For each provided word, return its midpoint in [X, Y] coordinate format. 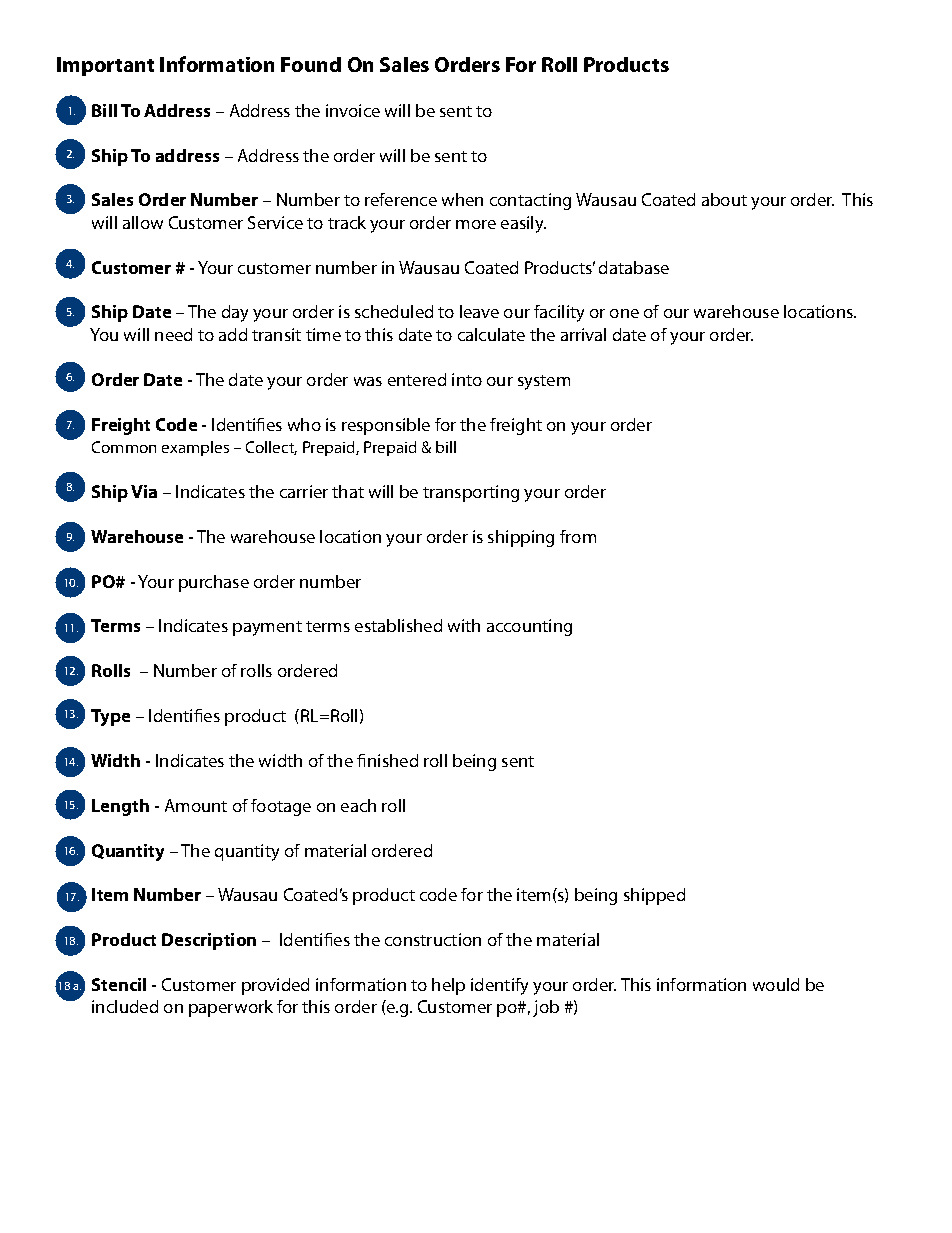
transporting [471, 493]
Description [209, 941]
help [448, 986]
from [578, 536]
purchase [214, 583]
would [776, 984]
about [724, 199]
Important [105, 66]
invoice [353, 110]
